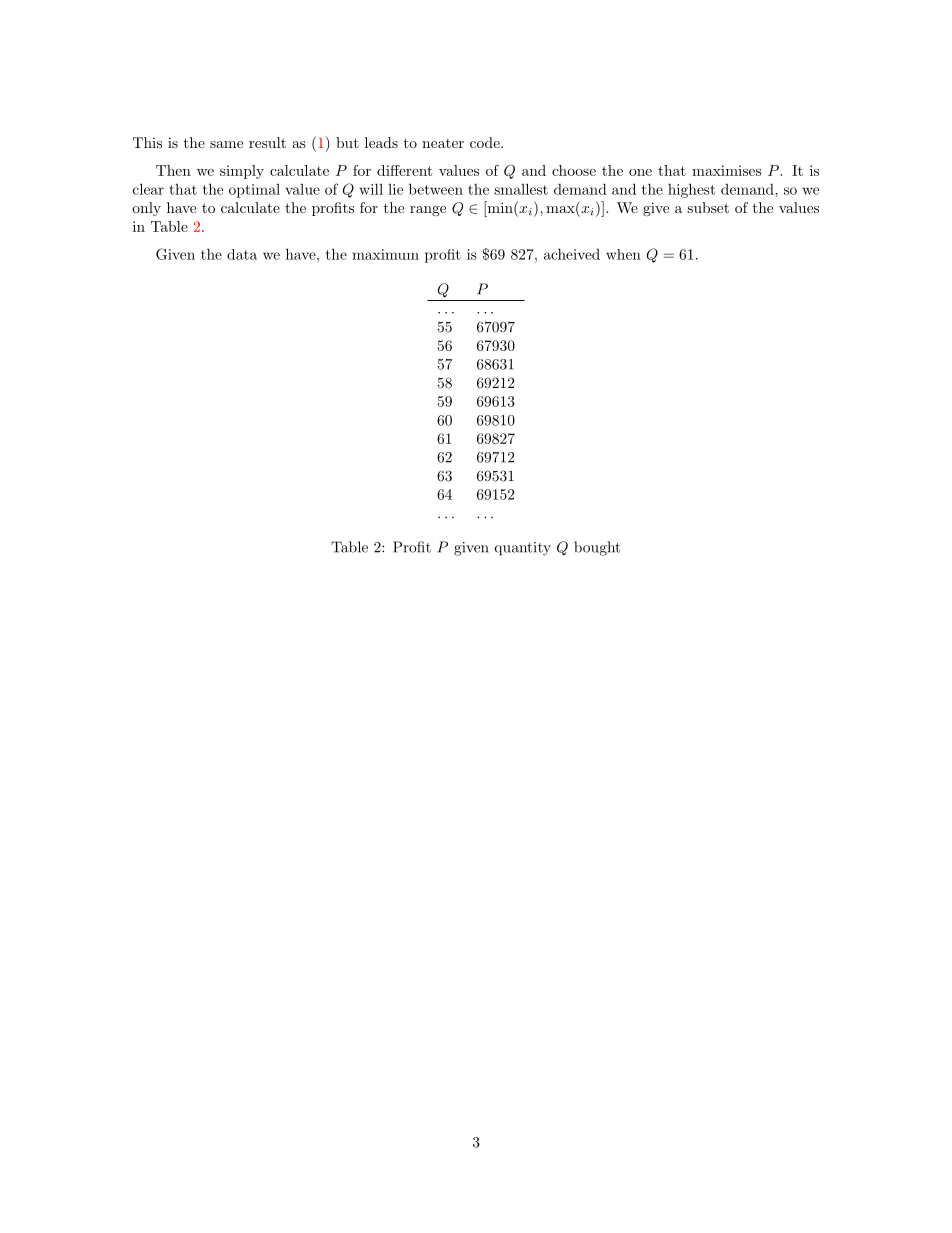  Describe the element at coordinates (523, 549) in the screenshot. I see `quantity` at that location.
